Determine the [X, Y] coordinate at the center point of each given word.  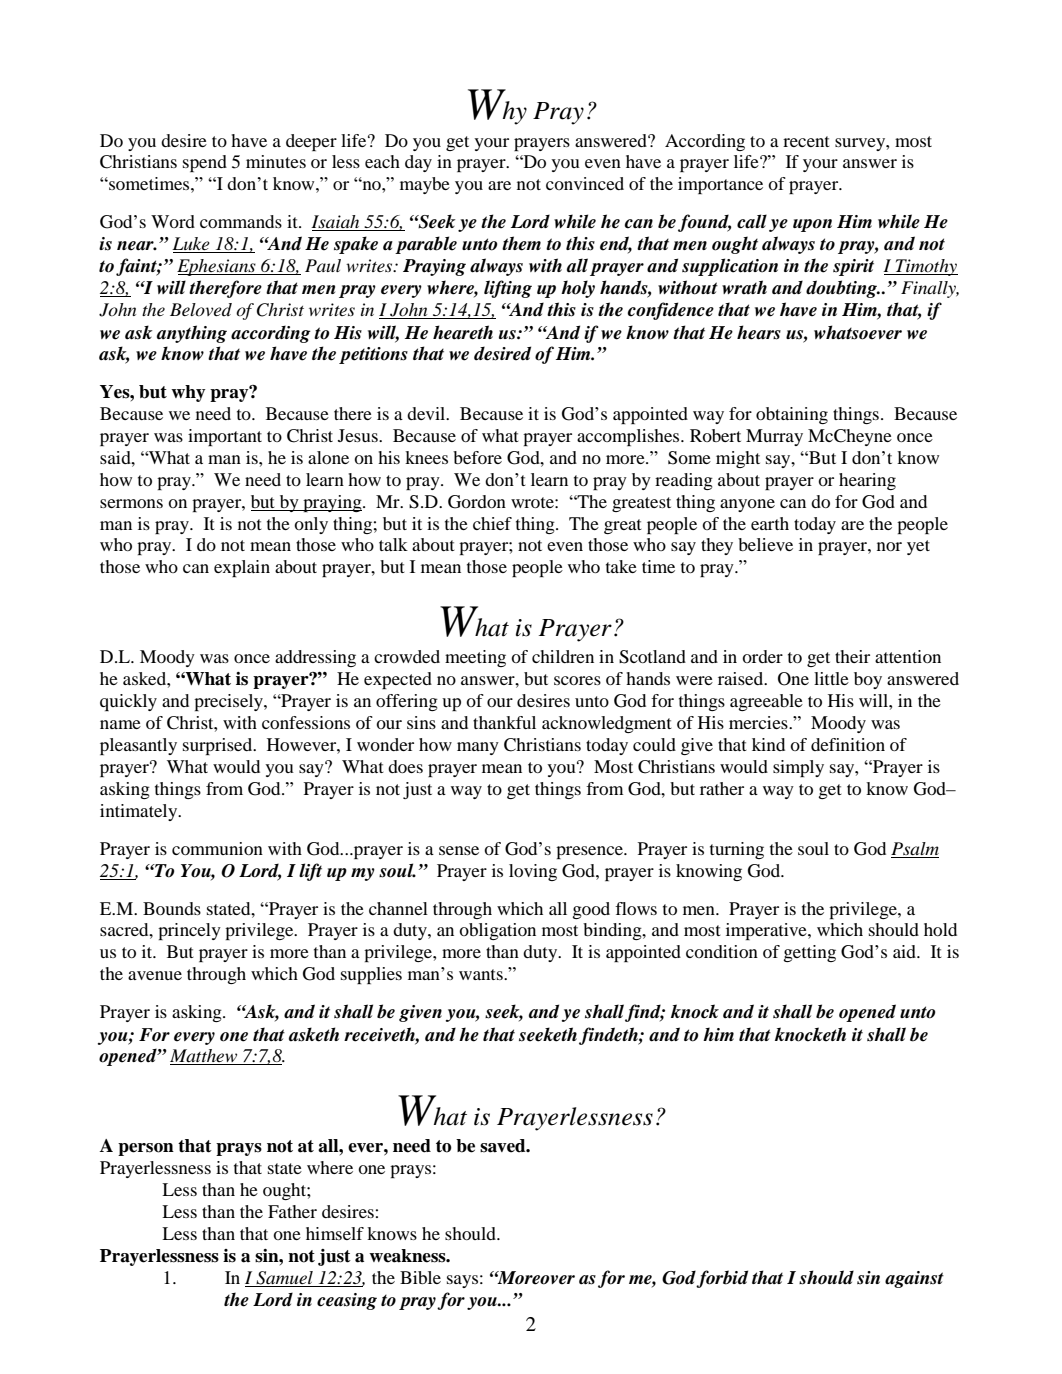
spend [205, 163]
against [914, 1279]
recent [806, 141]
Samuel [284, 1278]
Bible [420, 1277]
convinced [585, 183]
